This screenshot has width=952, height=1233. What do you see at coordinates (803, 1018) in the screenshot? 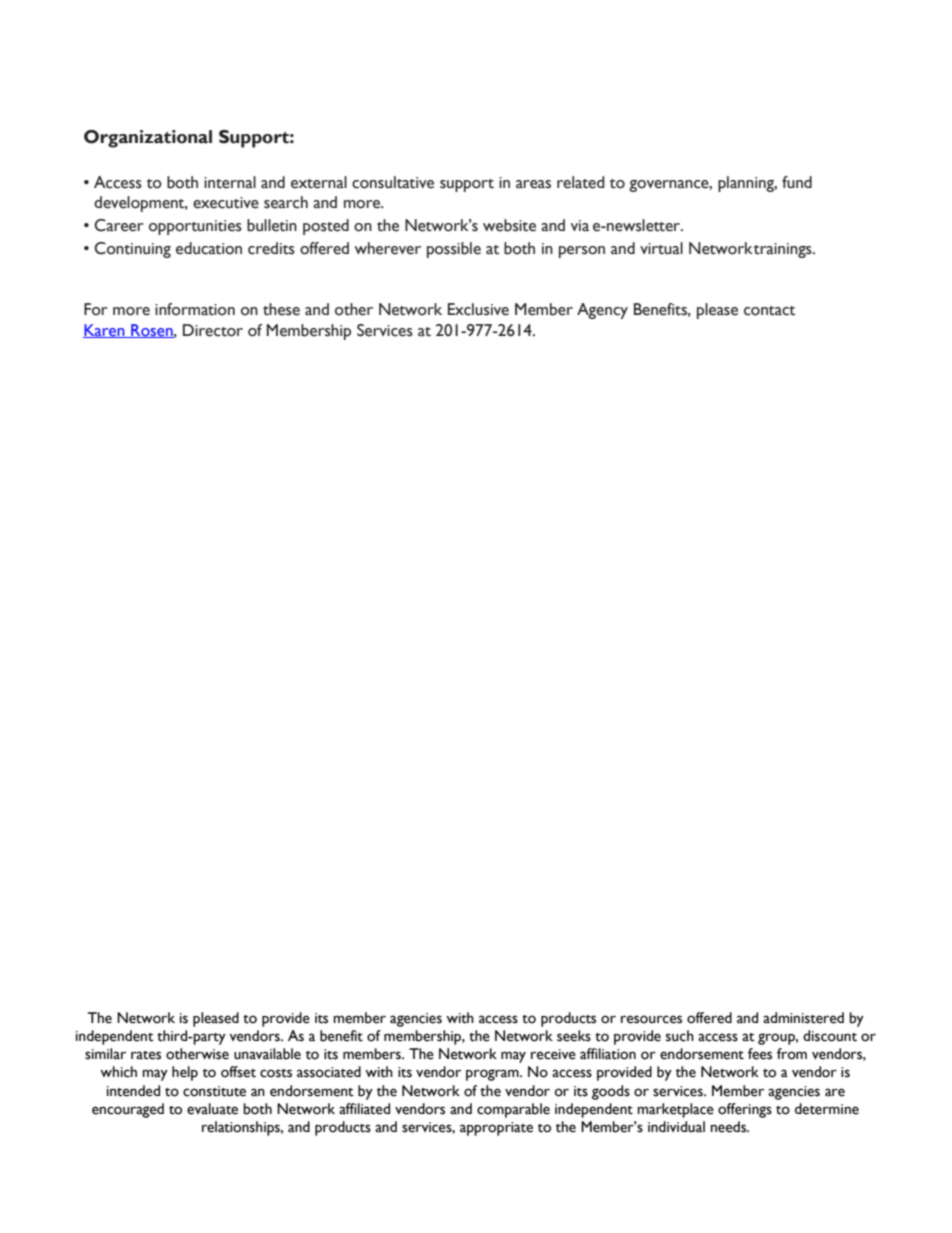
I see `administered` at bounding box center [803, 1018].
